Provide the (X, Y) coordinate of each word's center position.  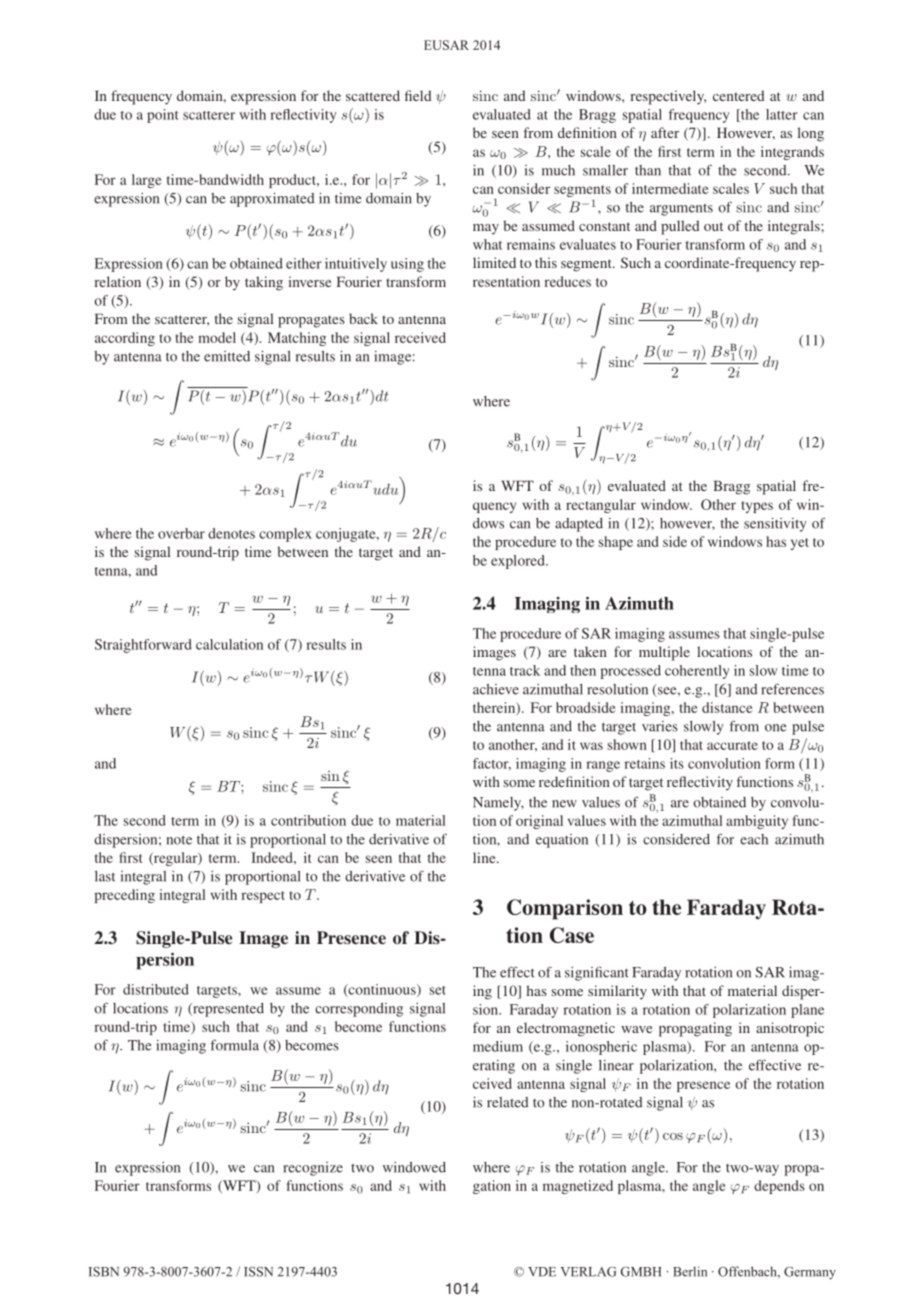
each (754, 839)
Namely (498, 804)
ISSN (258, 1272)
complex (285, 535)
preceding (124, 896)
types (757, 507)
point (163, 116)
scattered (373, 95)
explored (519, 562)
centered (738, 95)
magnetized (578, 1187)
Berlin (690, 1271)
